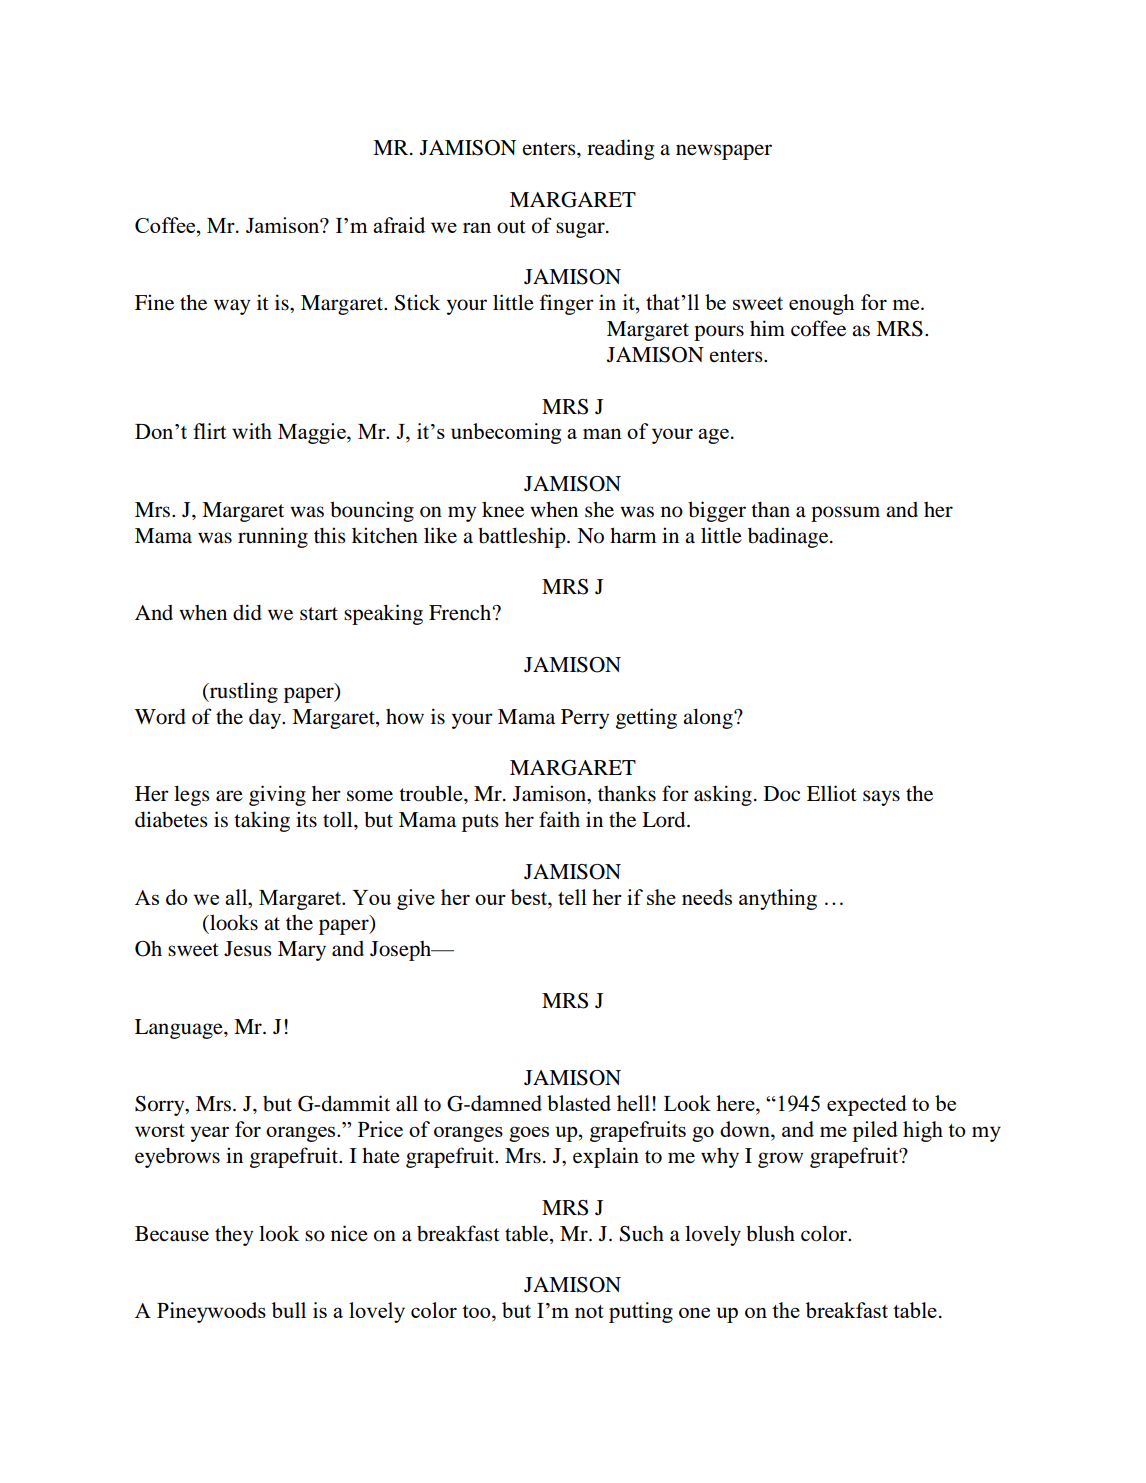 Image resolution: width=1146 pixels, height=1483 pixels. What do you see at coordinates (585, 719) in the image?
I see `Perry` at bounding box center [585, 719].
